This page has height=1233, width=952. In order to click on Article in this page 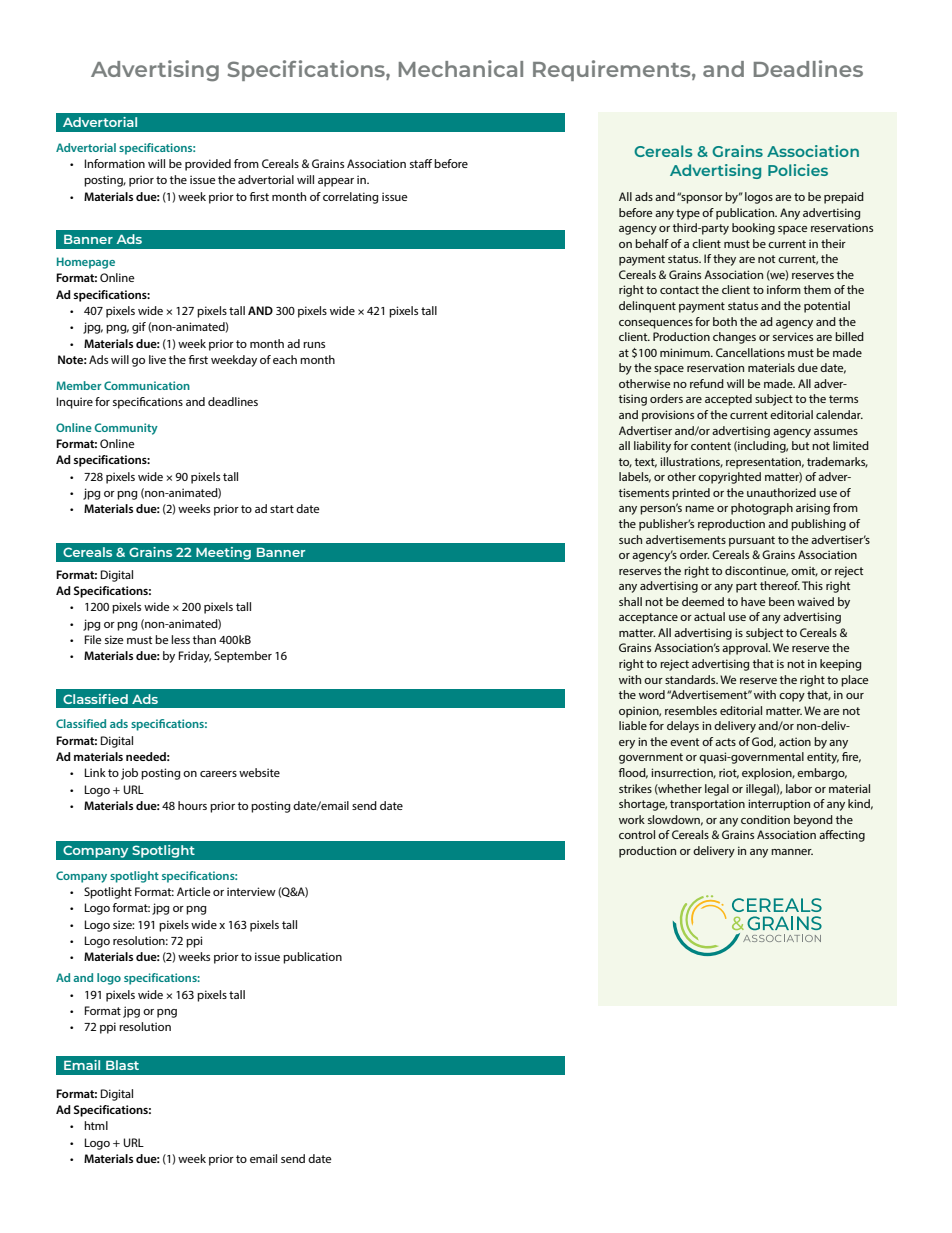, I will do `click(194, 891)`.
